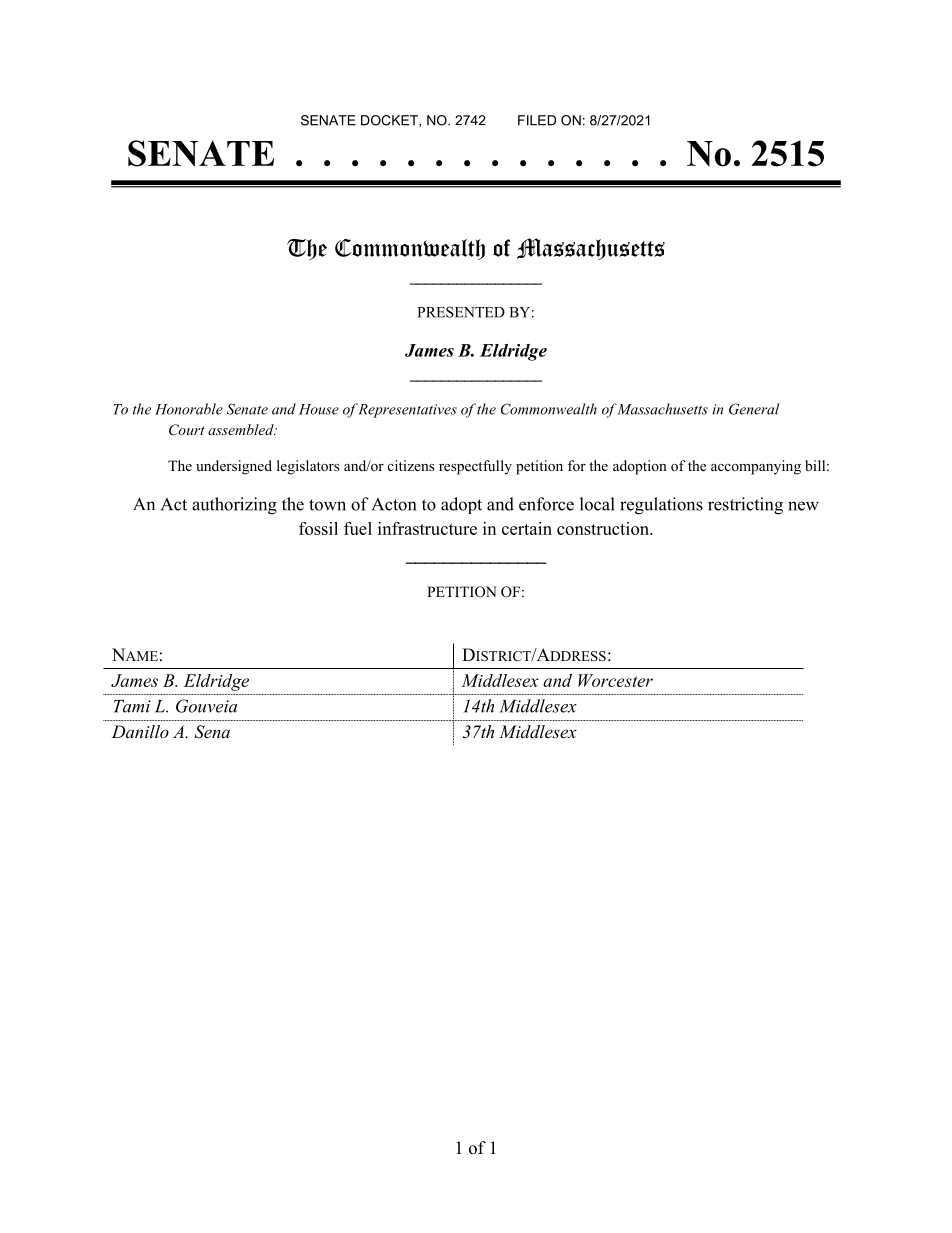 The width and height of the image is (952, 1233). I want to click on Tami, so click(132, 706).
